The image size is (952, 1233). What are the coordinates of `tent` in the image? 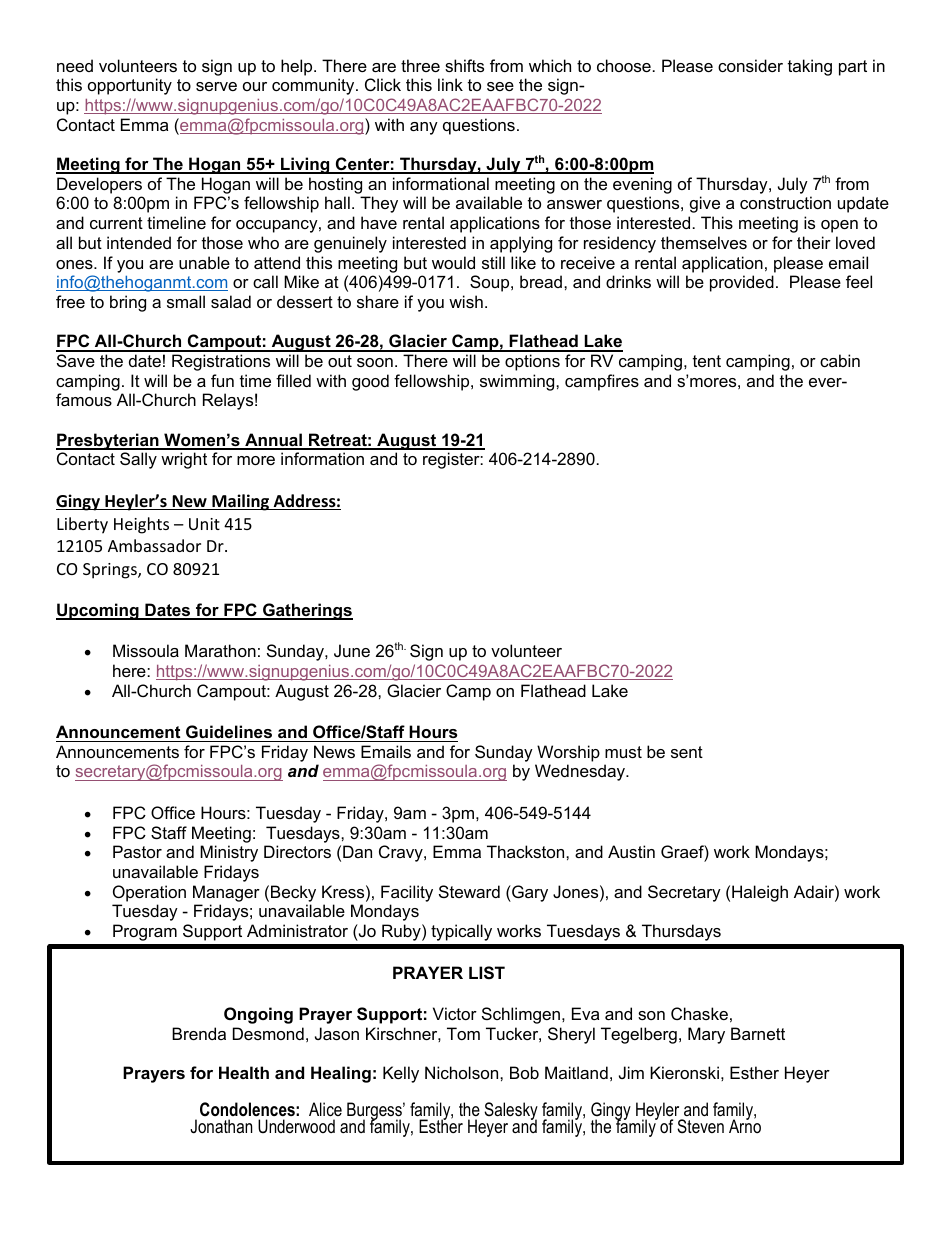 It's located at (707, 361).
